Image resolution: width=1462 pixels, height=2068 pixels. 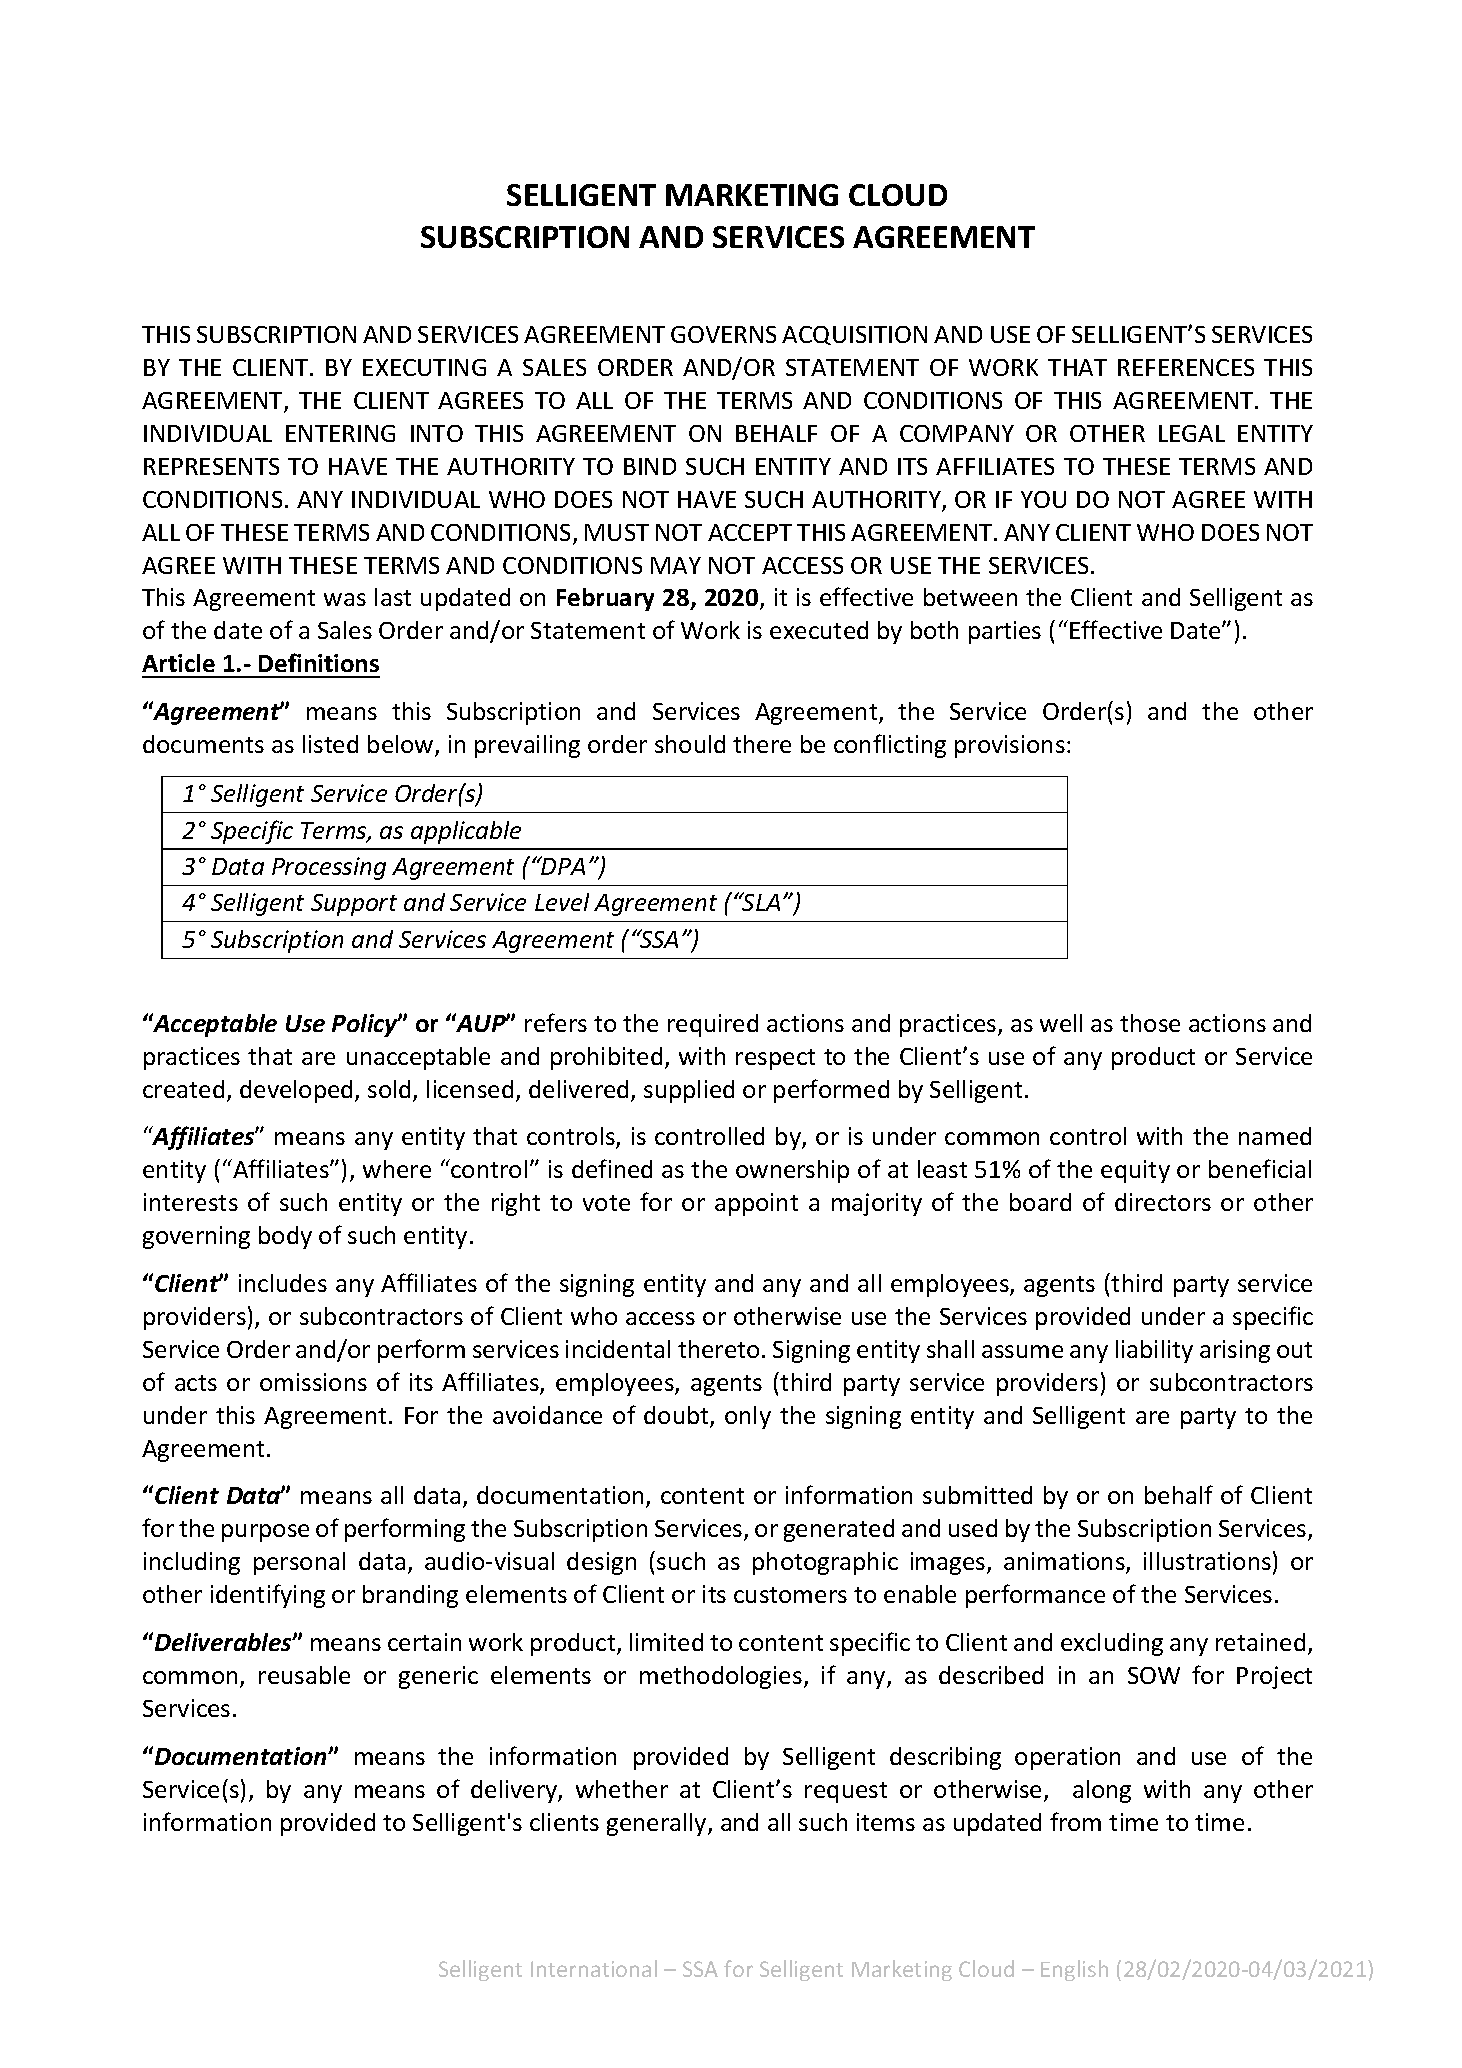 I want to click on omissions, so click(x=313, y=1382).
